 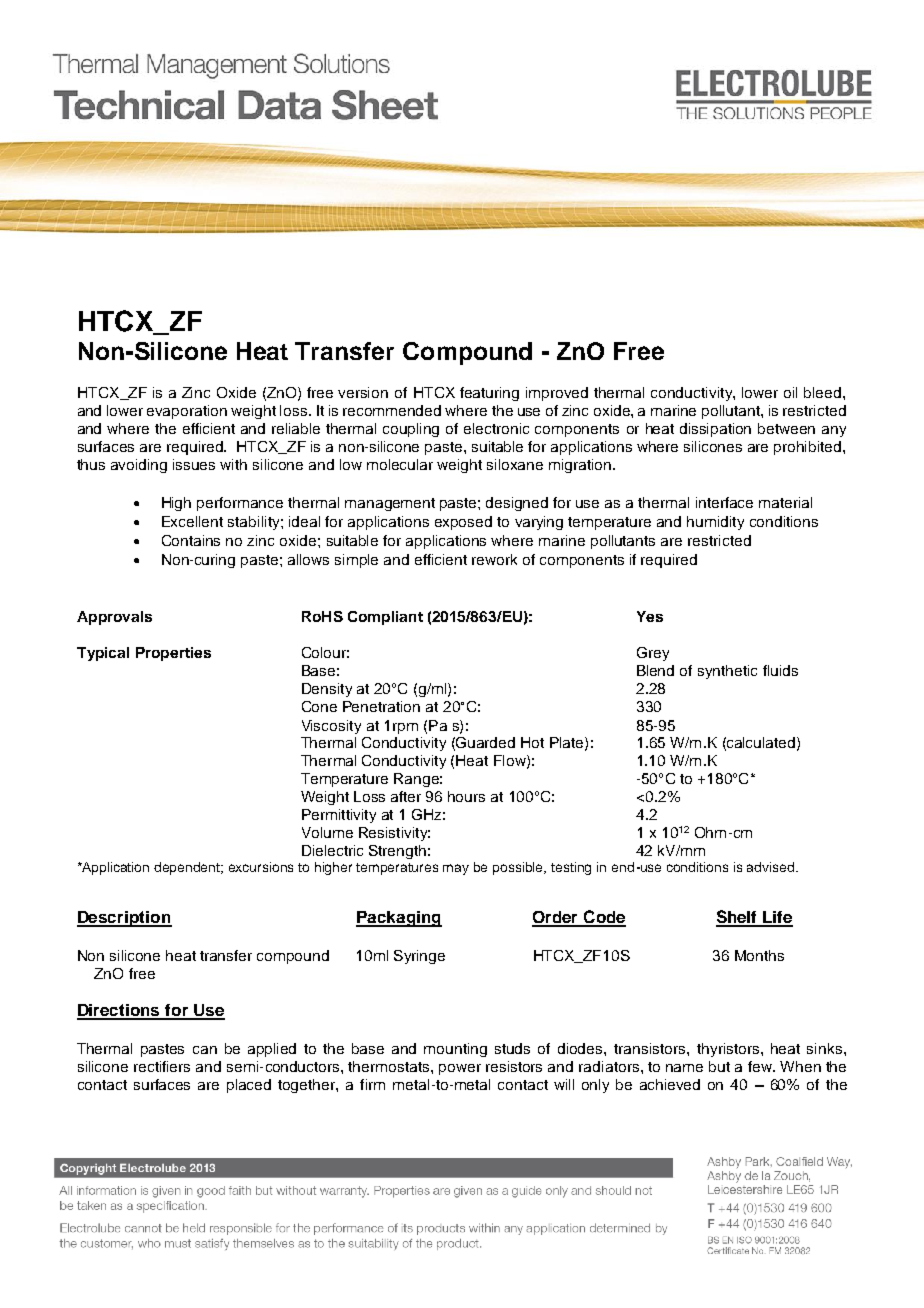 What do you see at coordinates (727, 672) in the page?
I see `synthetic` at bounding box center [727, 672].
